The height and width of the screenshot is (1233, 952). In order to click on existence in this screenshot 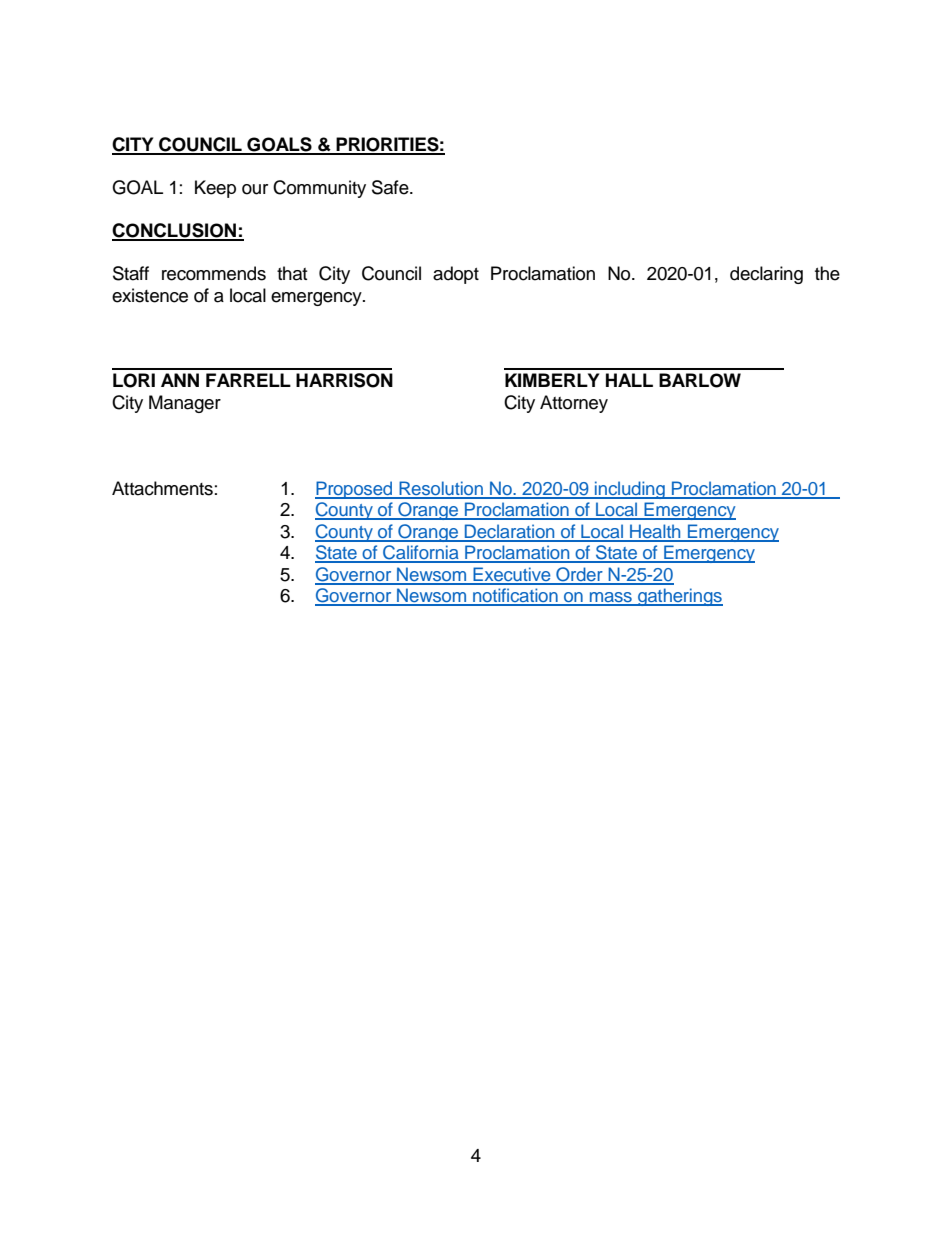, I will do `click(150, 295)`.
